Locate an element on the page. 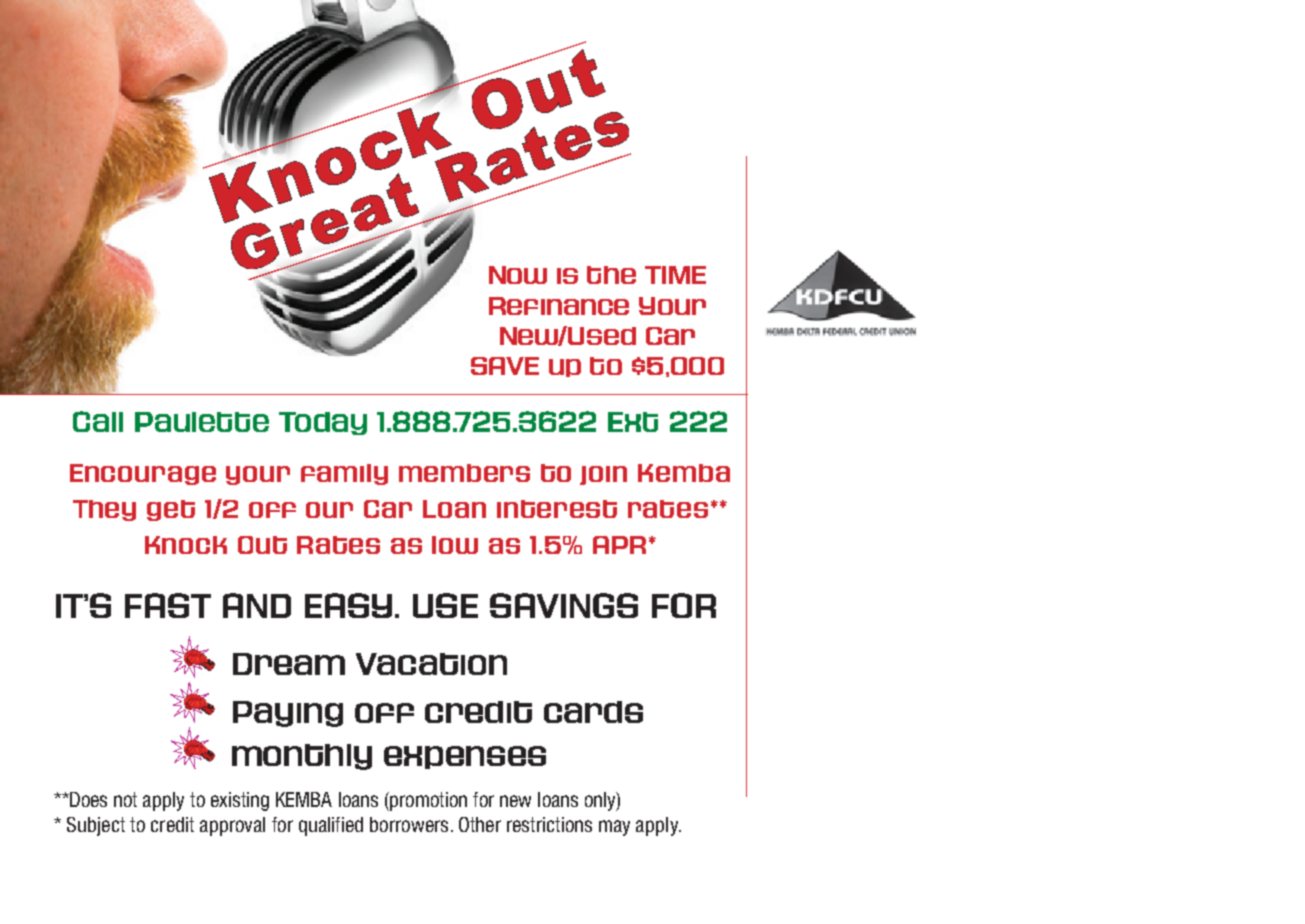  get is located at coordinates (171, 510).
